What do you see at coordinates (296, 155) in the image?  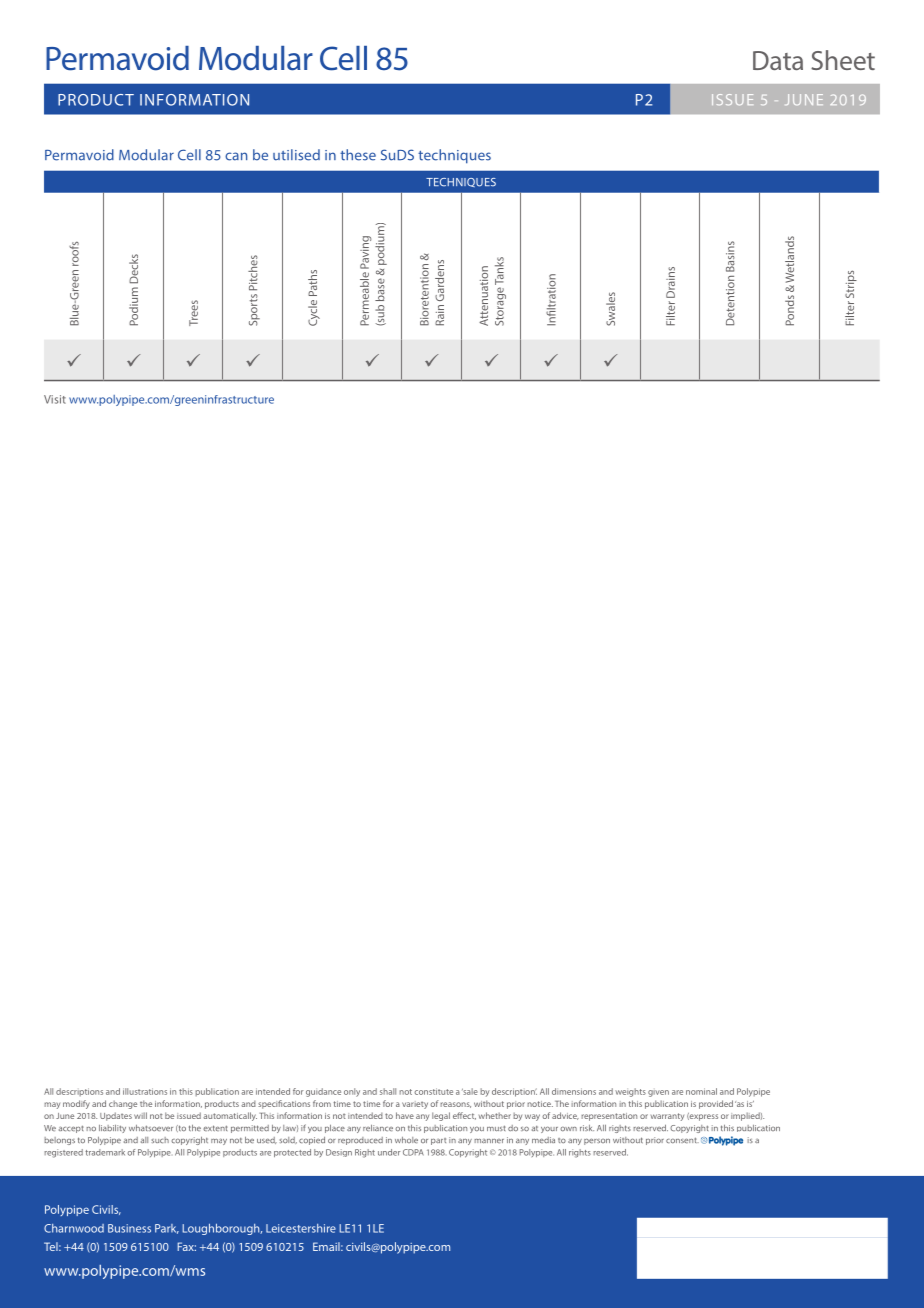 I see `utilised` at bounding box center [296, 155].
